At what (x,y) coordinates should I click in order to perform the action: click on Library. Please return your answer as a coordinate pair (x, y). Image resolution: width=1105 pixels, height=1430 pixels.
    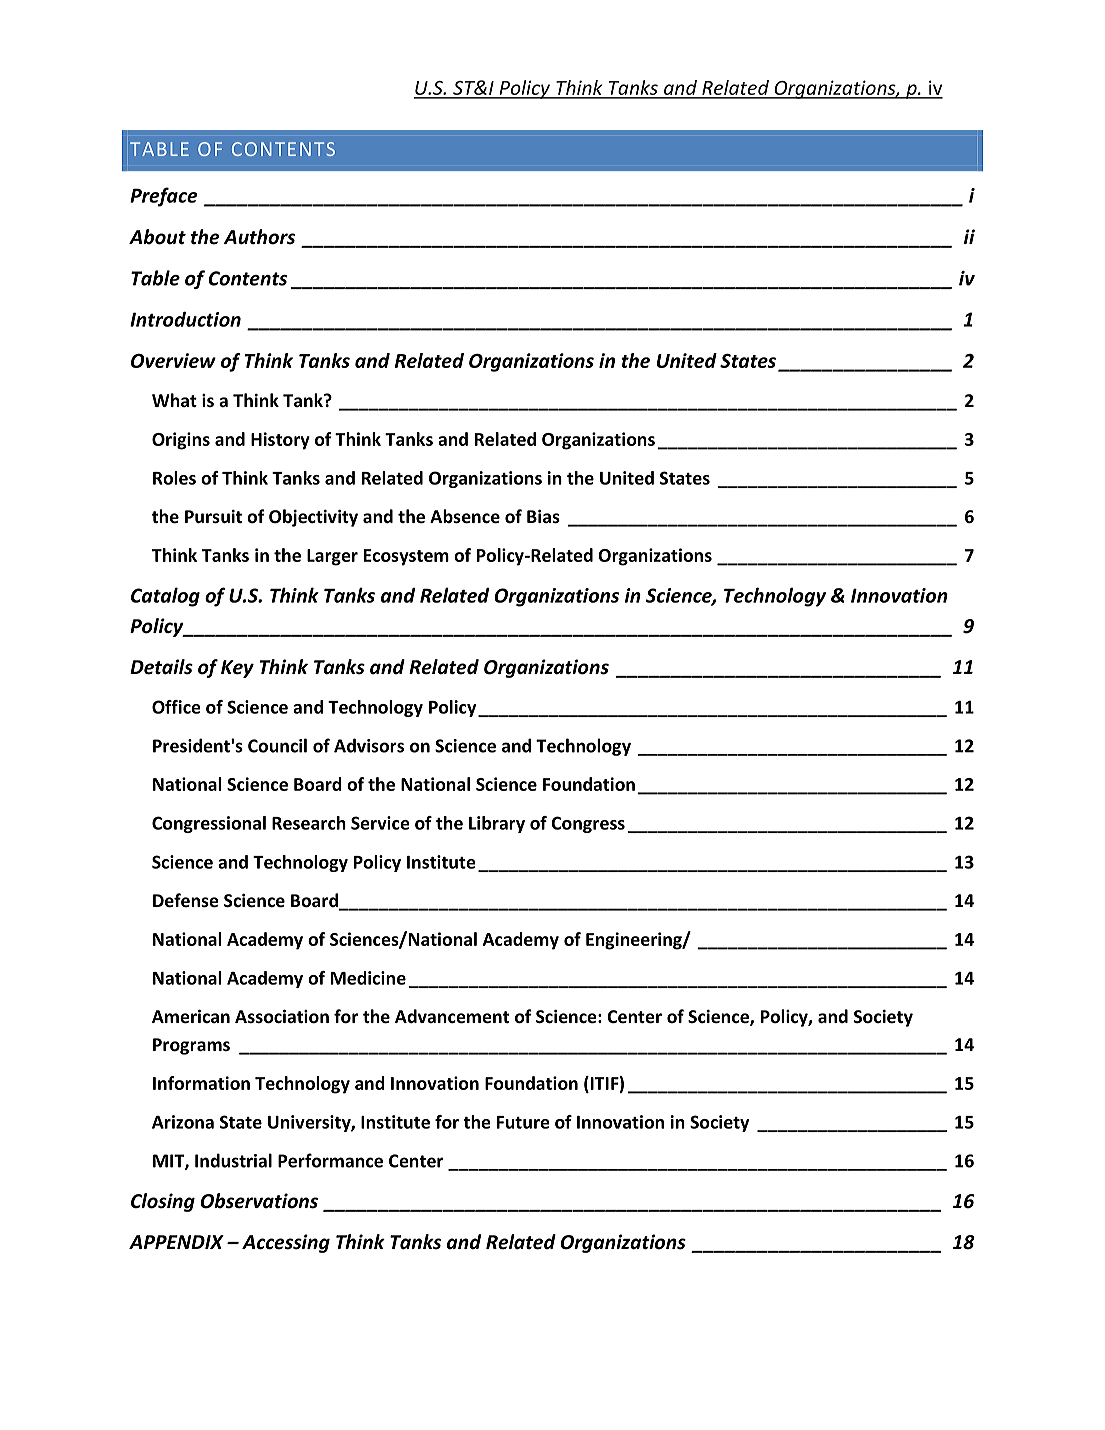
    Looking at the image, I should click on (497, 824).
